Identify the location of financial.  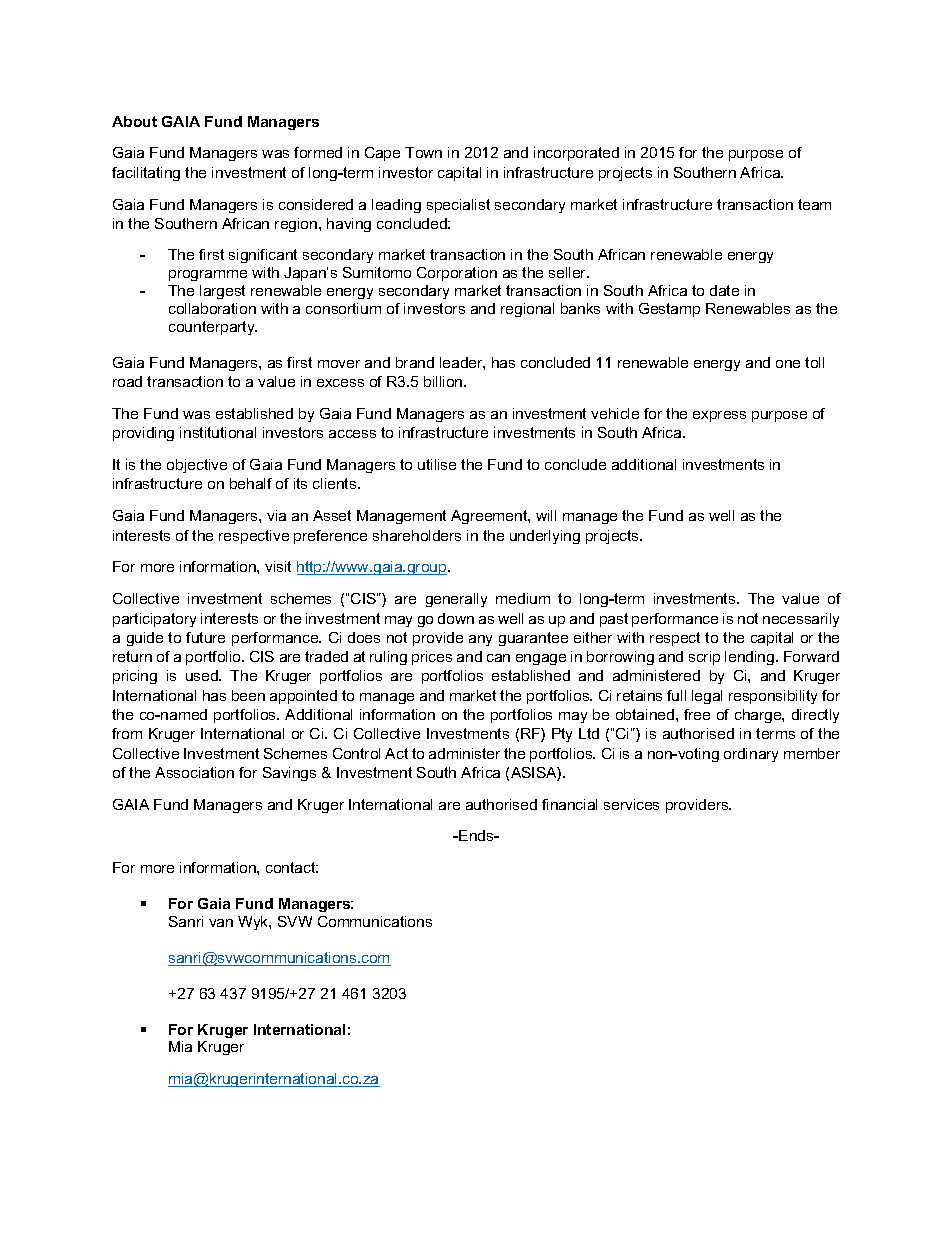
(569, 804).
